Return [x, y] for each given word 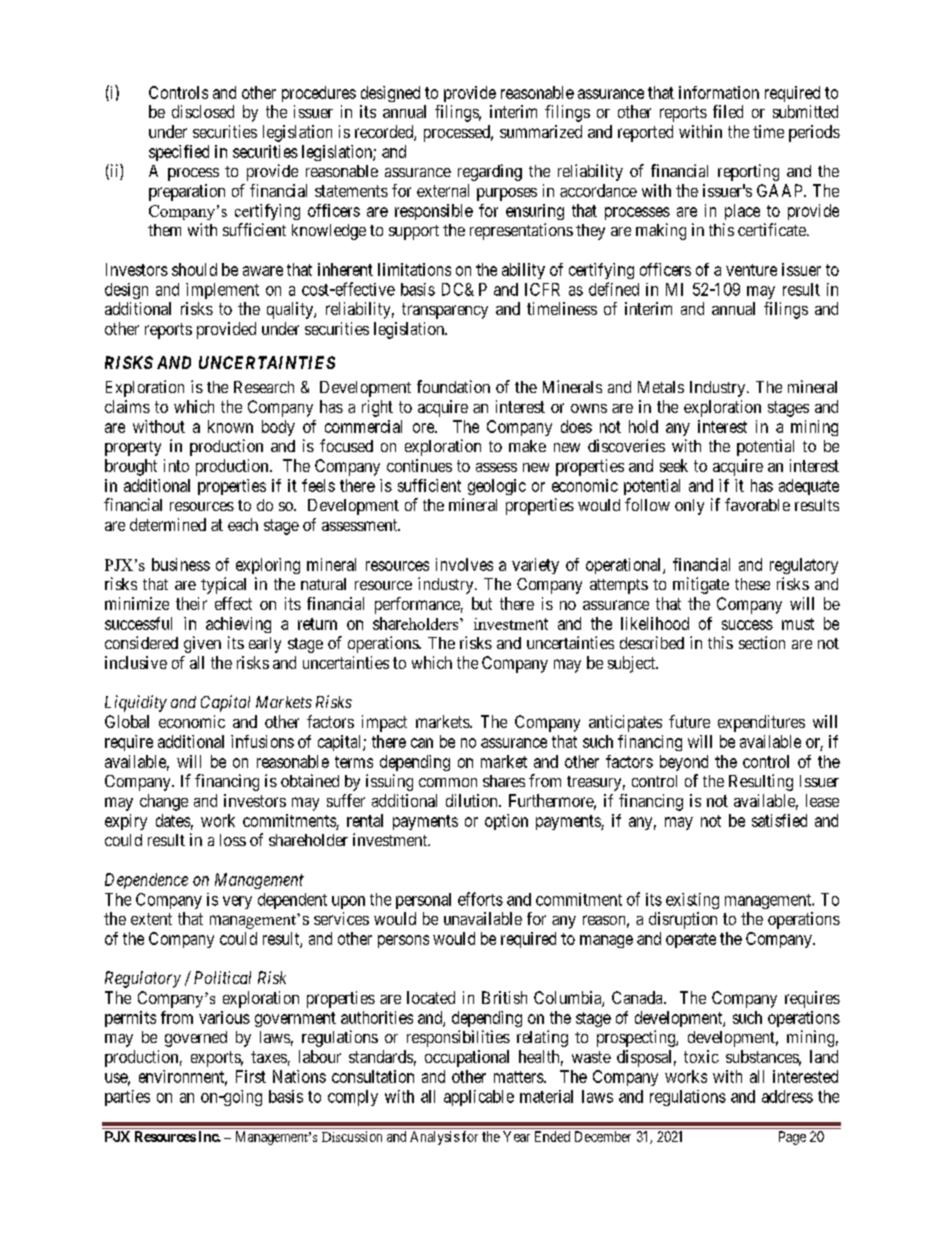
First [251, 1076]
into [176, 465]
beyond [684, 763]
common [448, 782]
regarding [490, 172]
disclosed [203, 111]
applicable [479, 1098]
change [164, 802]
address [787, 1096]
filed [728, 111]
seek [674, 465]
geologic [497, 487]
